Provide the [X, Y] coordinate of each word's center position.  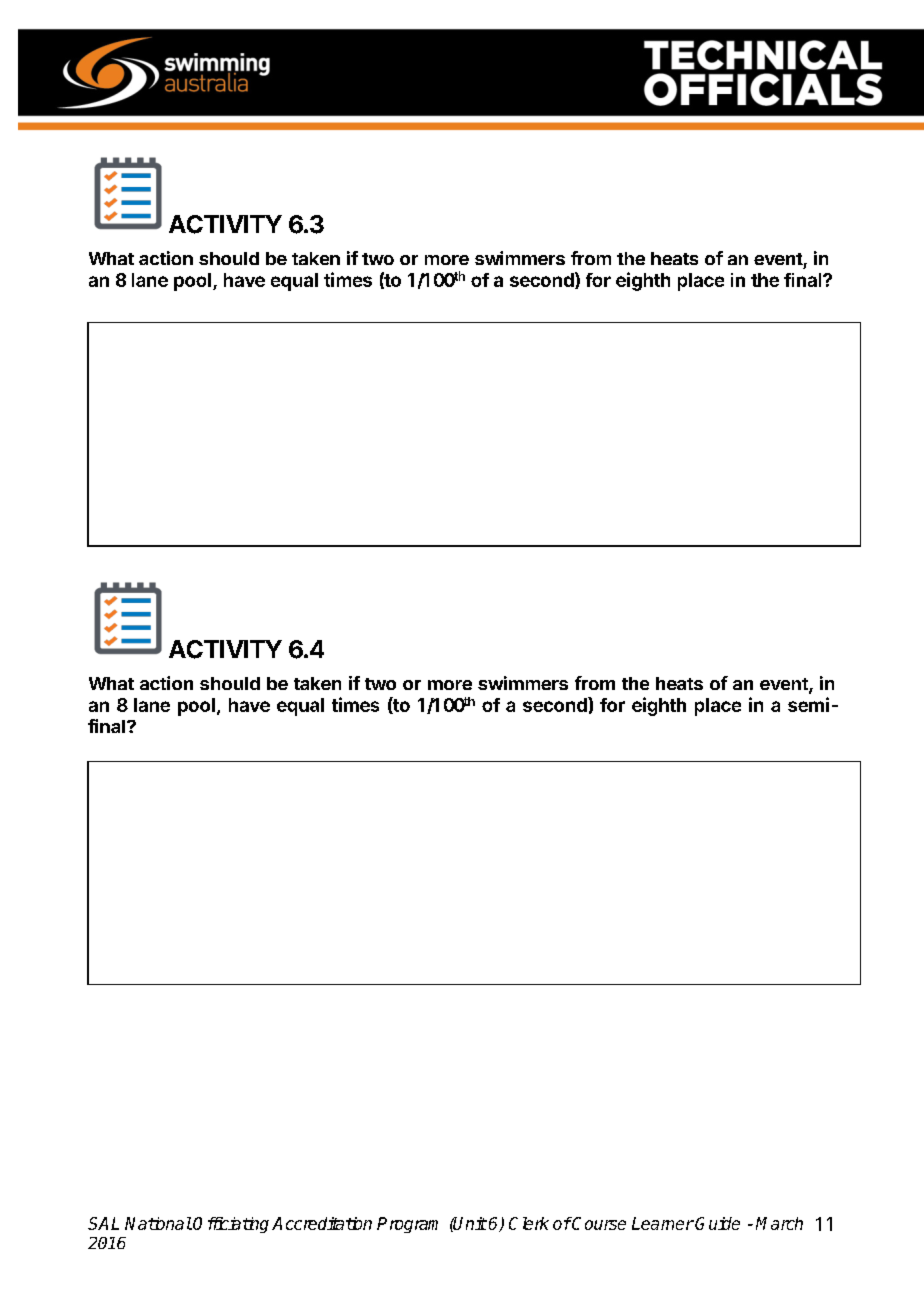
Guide [717, 1223]
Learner [663, 1223]
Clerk [529, 1223]
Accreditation [322, 1223]
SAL [103, 1223]
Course [598, 1223]
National [158, 1223]
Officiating [231, 1225]
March [779, 1223]
